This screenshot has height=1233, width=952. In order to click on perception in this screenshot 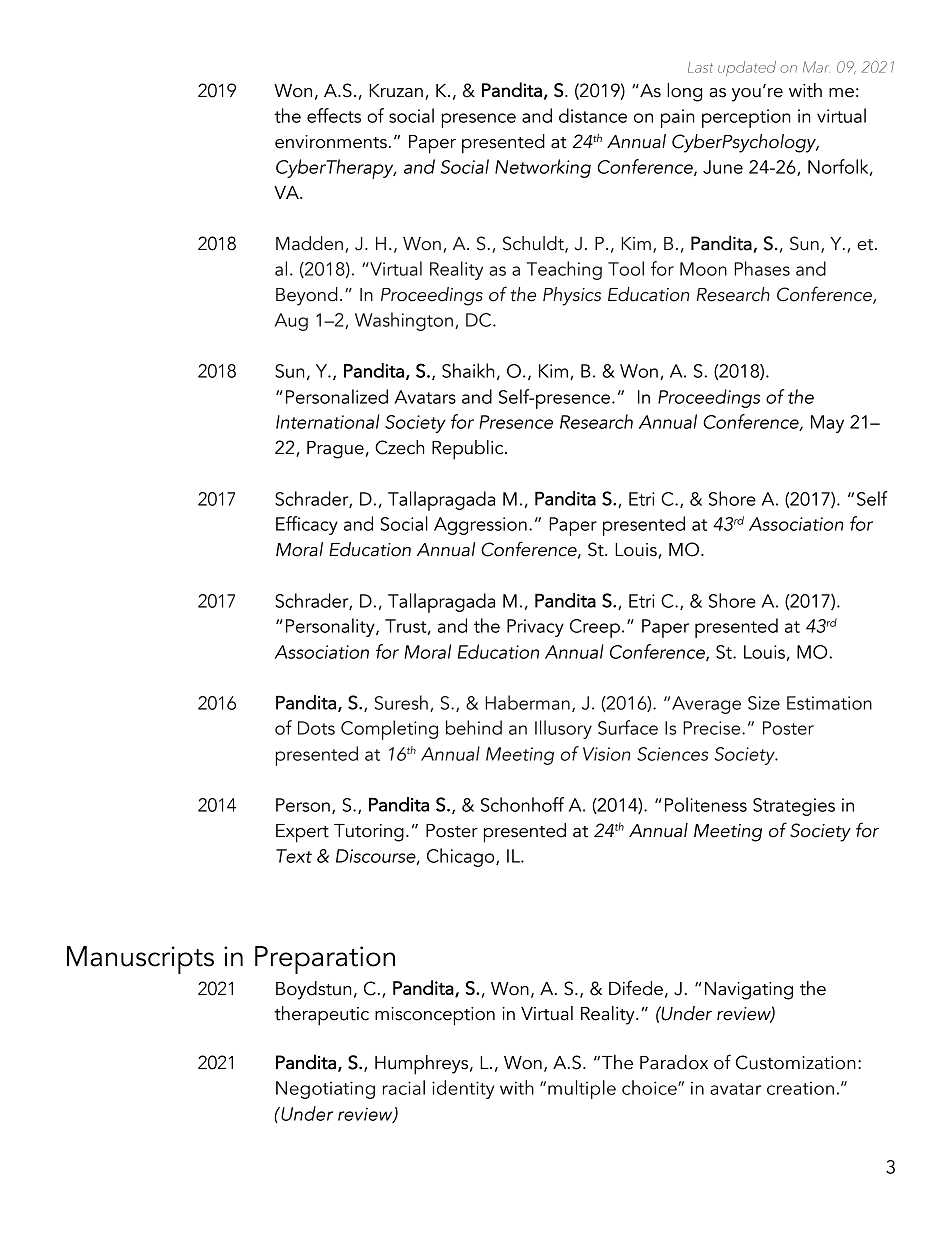, I will do `click(746, 118)`.
